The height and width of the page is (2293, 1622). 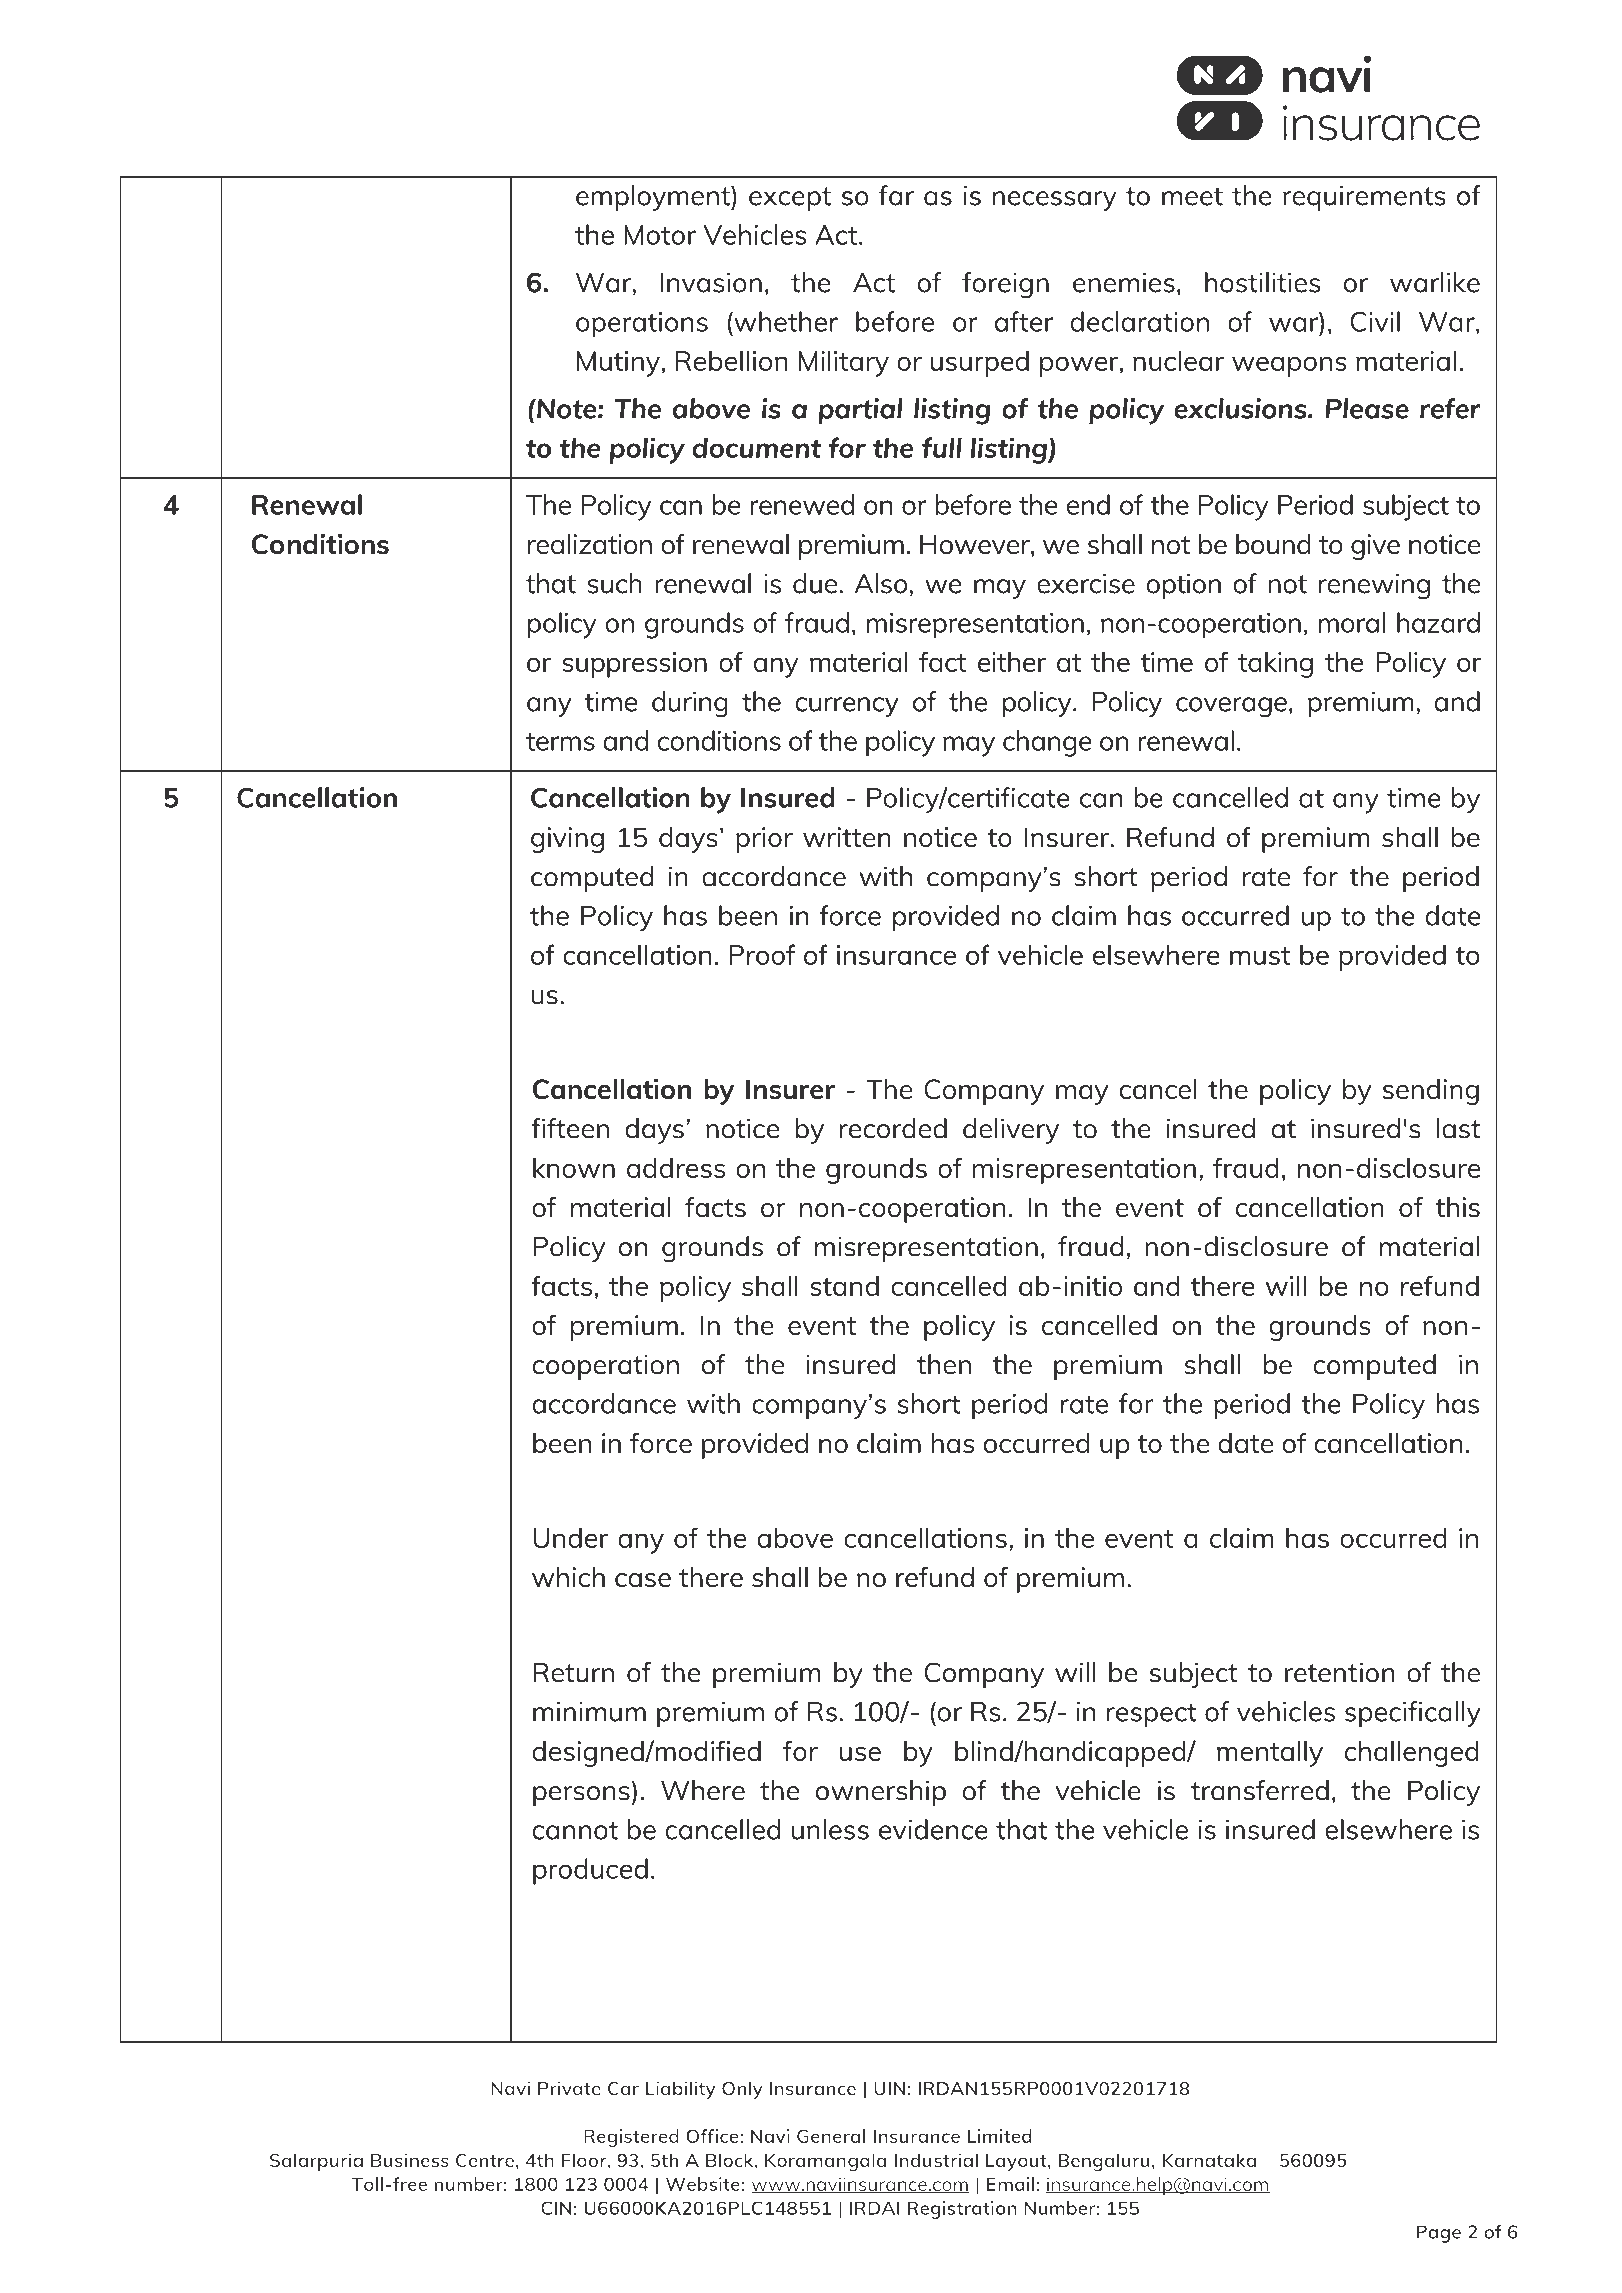 What do you see at coordinates (660, 235) in the page?
I see `Motor` at bounding box center [660, 235].
